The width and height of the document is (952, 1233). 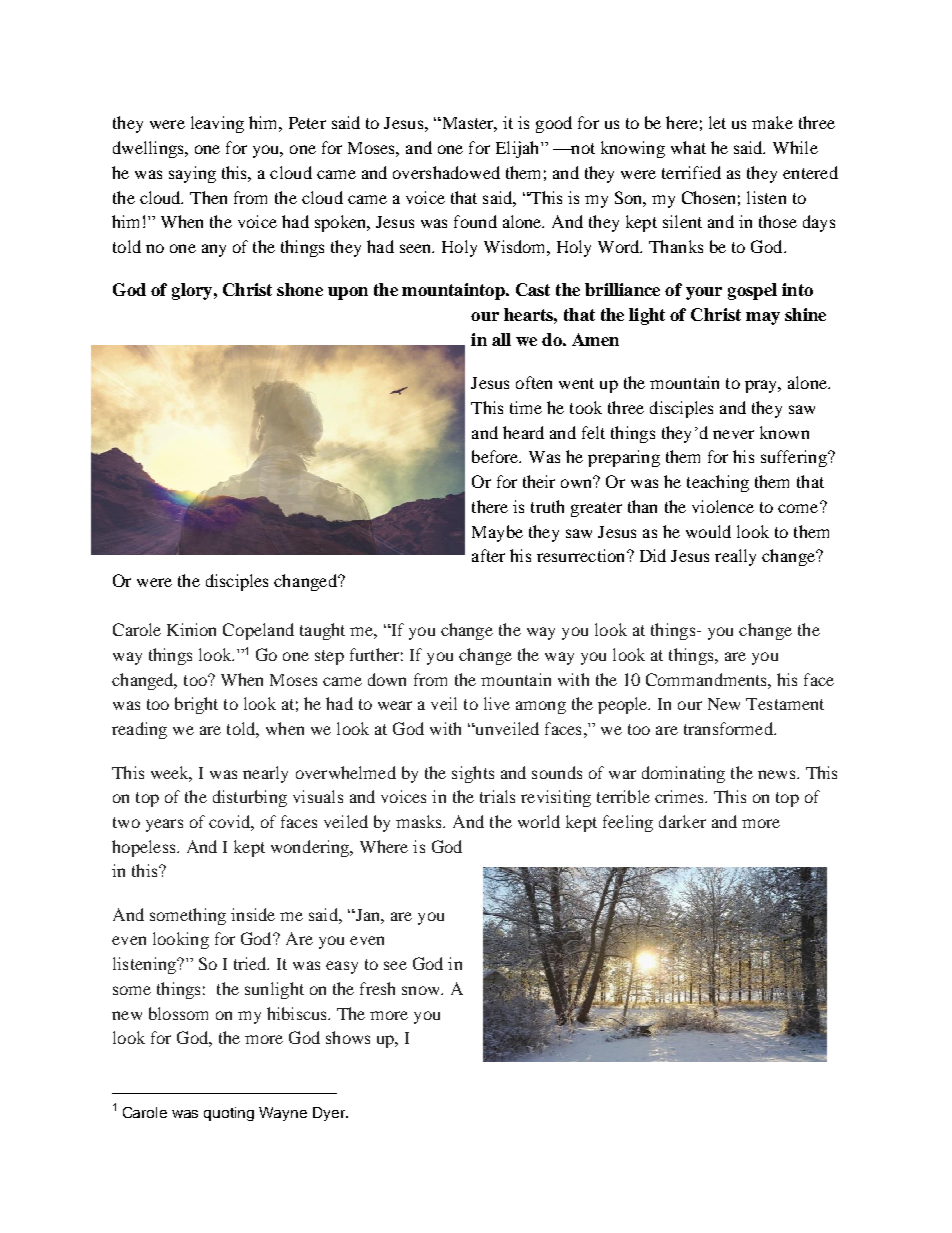 What do you see at coordinates (420, 821) in the document?
I see `masks` at bounding box center [420, 821].
